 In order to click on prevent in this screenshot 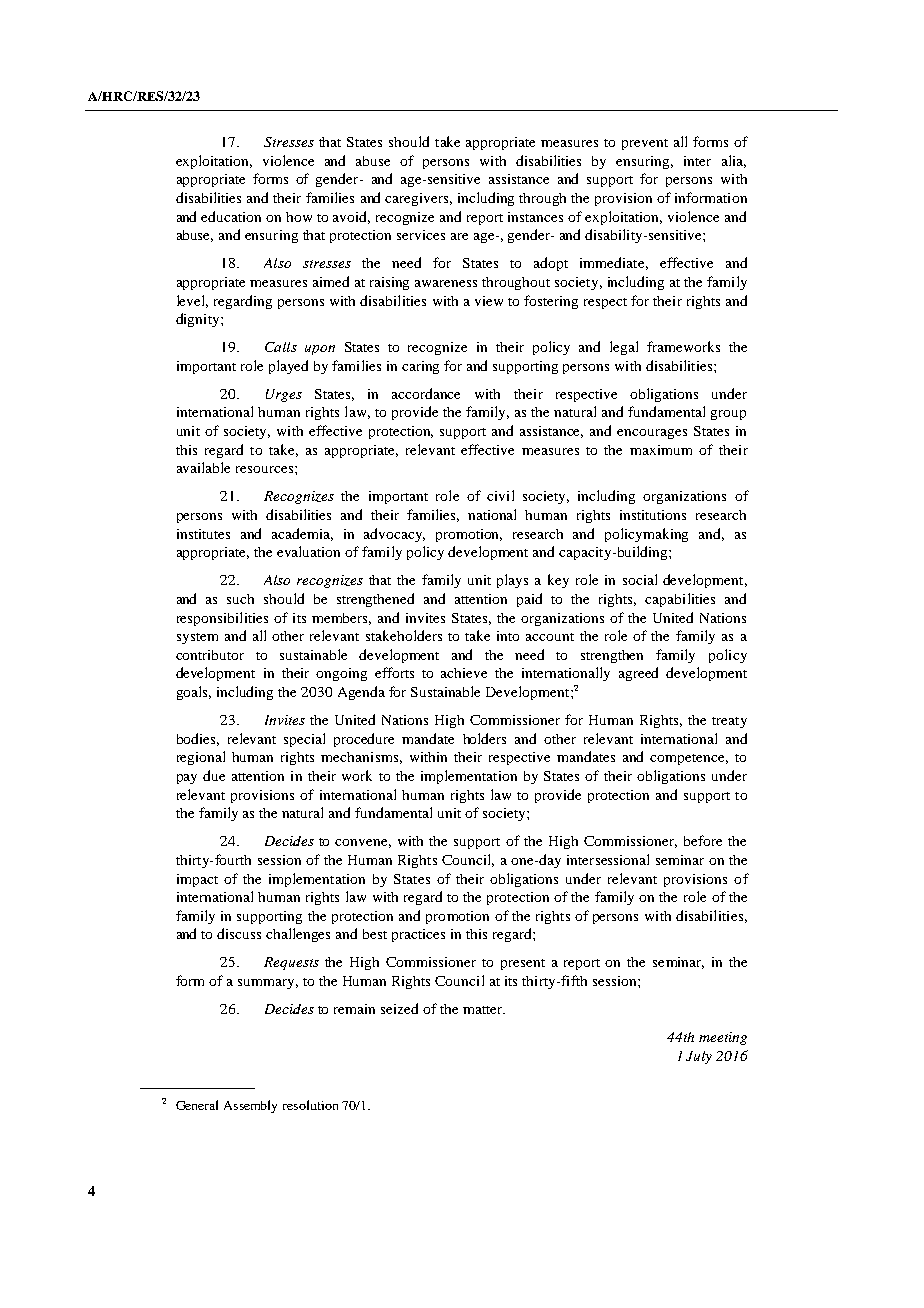, I will do `click(645, 144)`.
